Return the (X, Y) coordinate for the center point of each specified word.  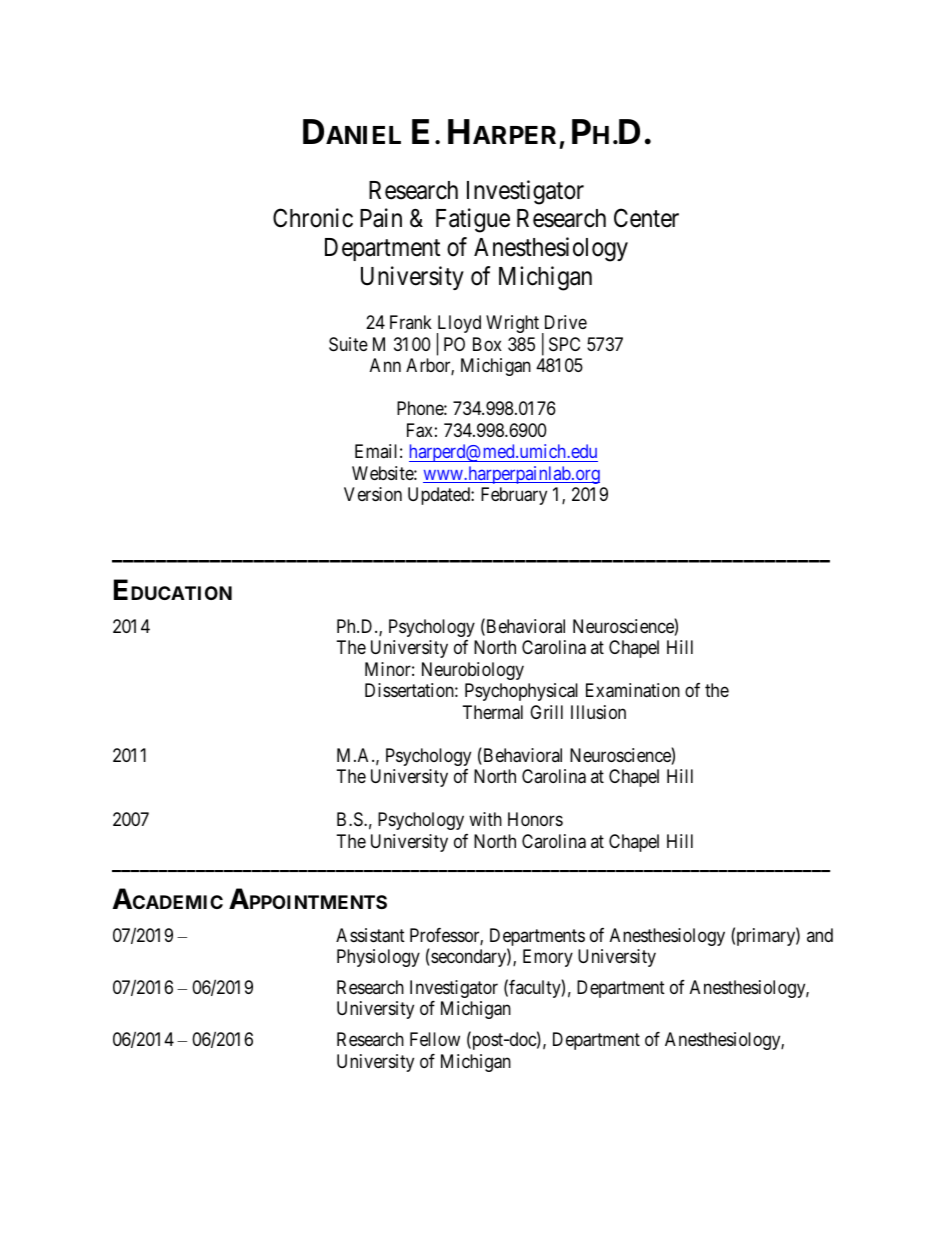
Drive (566, 322)
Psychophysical (521, 692)
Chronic (313, 218)
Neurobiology (473, 671)
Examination (633, 690)
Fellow (435, 1039)
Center (646, 218)
